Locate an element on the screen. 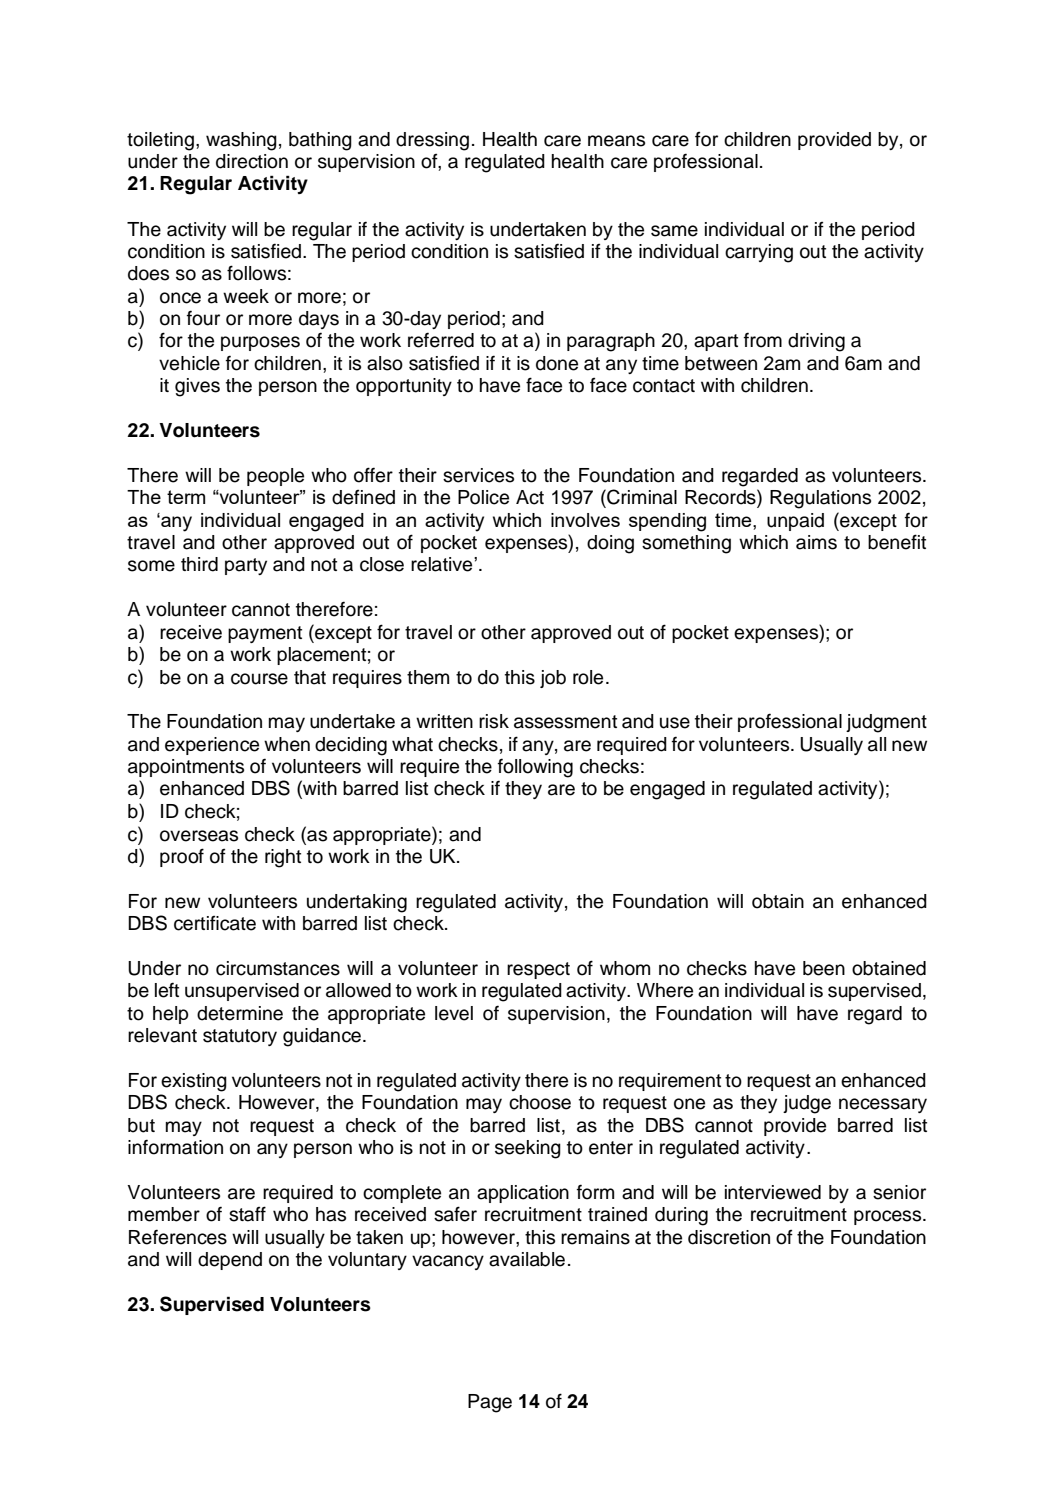 The image size is (1055, 1491). dressing is located at coordinates (432, 141).
